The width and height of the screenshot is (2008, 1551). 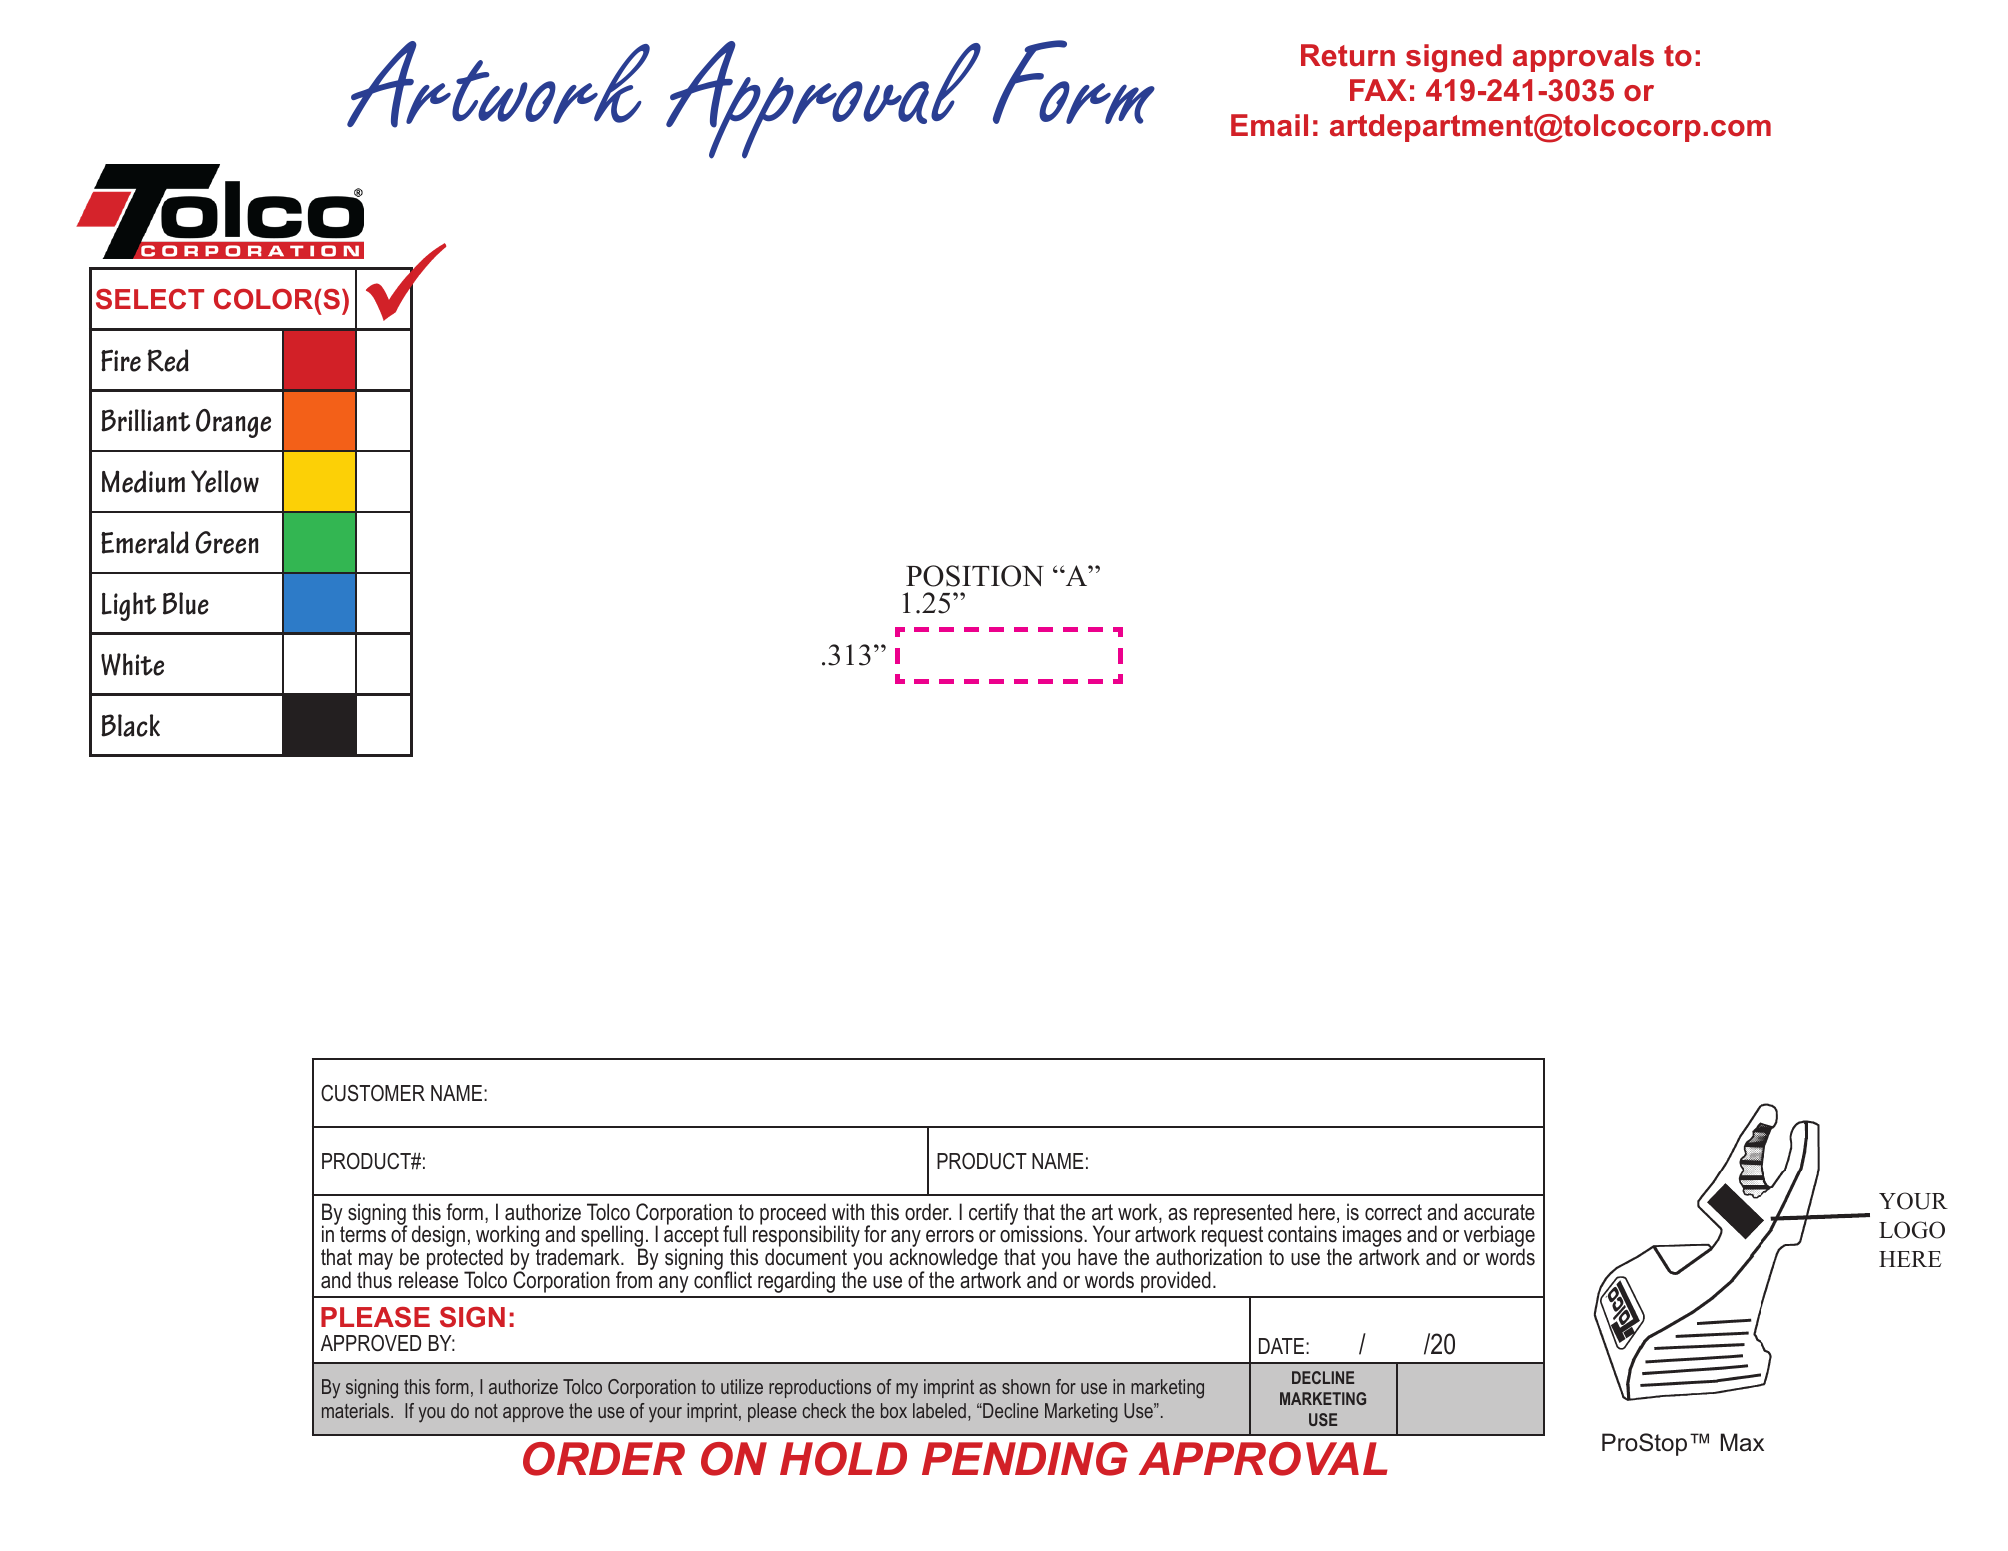 I want to click on LOGO, so click(x=1912, y=1230).
